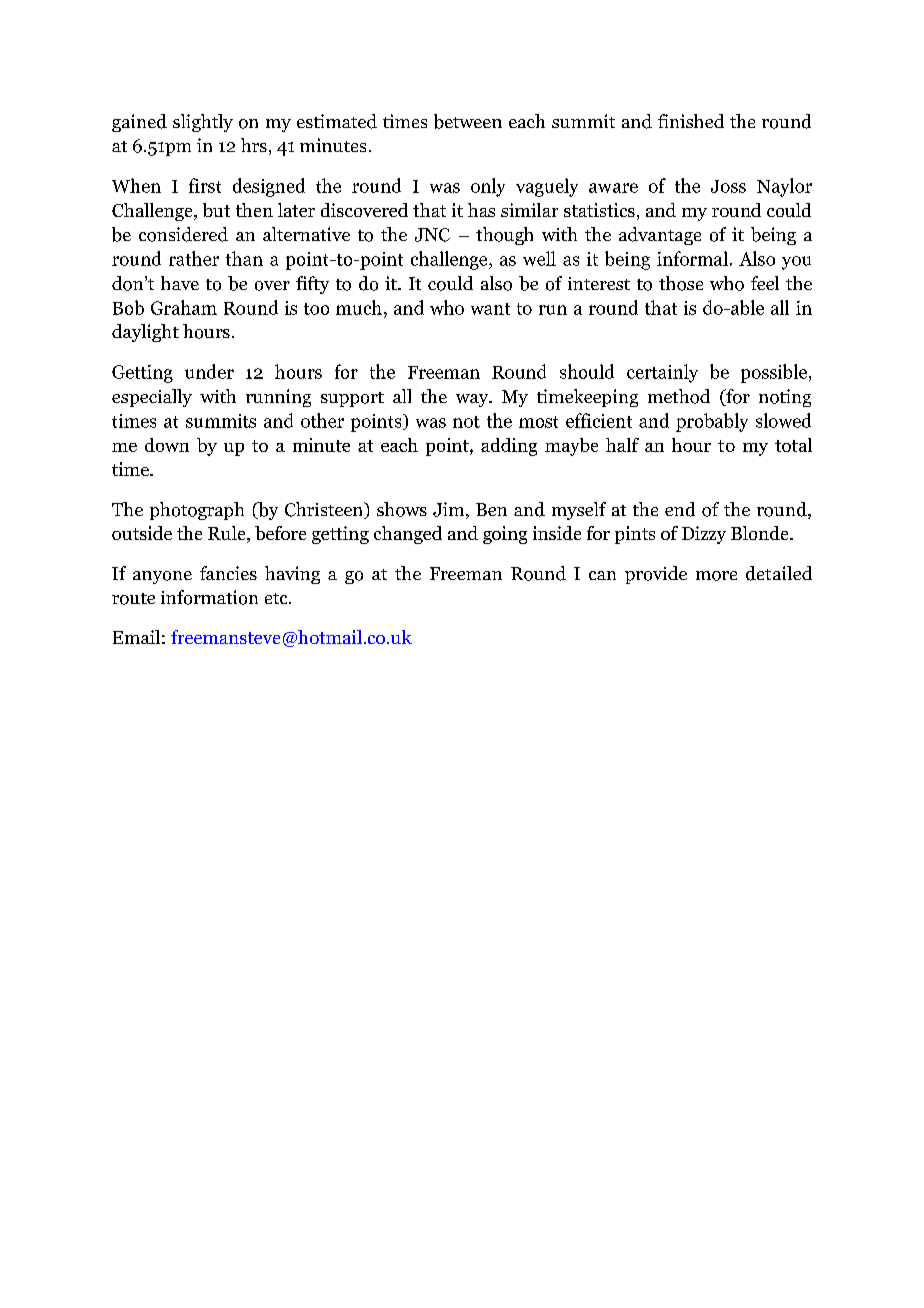 Image resolution: width=924 pixels, height=1308 pixels. I want to click on between, so click(468, 121).
